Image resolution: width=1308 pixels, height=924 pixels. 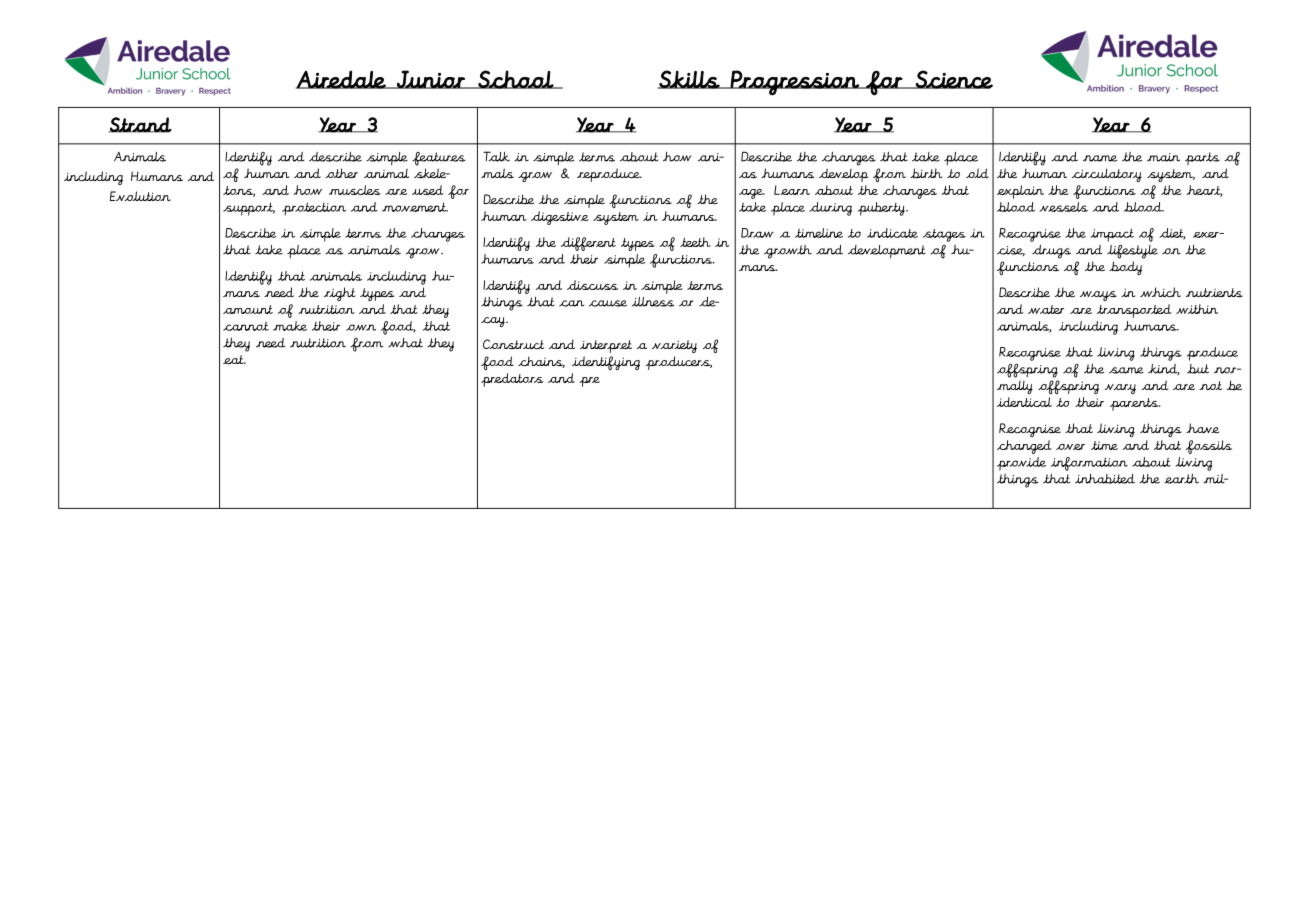 What do you see at coordinates (512, 380) in the image?
I see `predators` at bounding box center [512, 380].
